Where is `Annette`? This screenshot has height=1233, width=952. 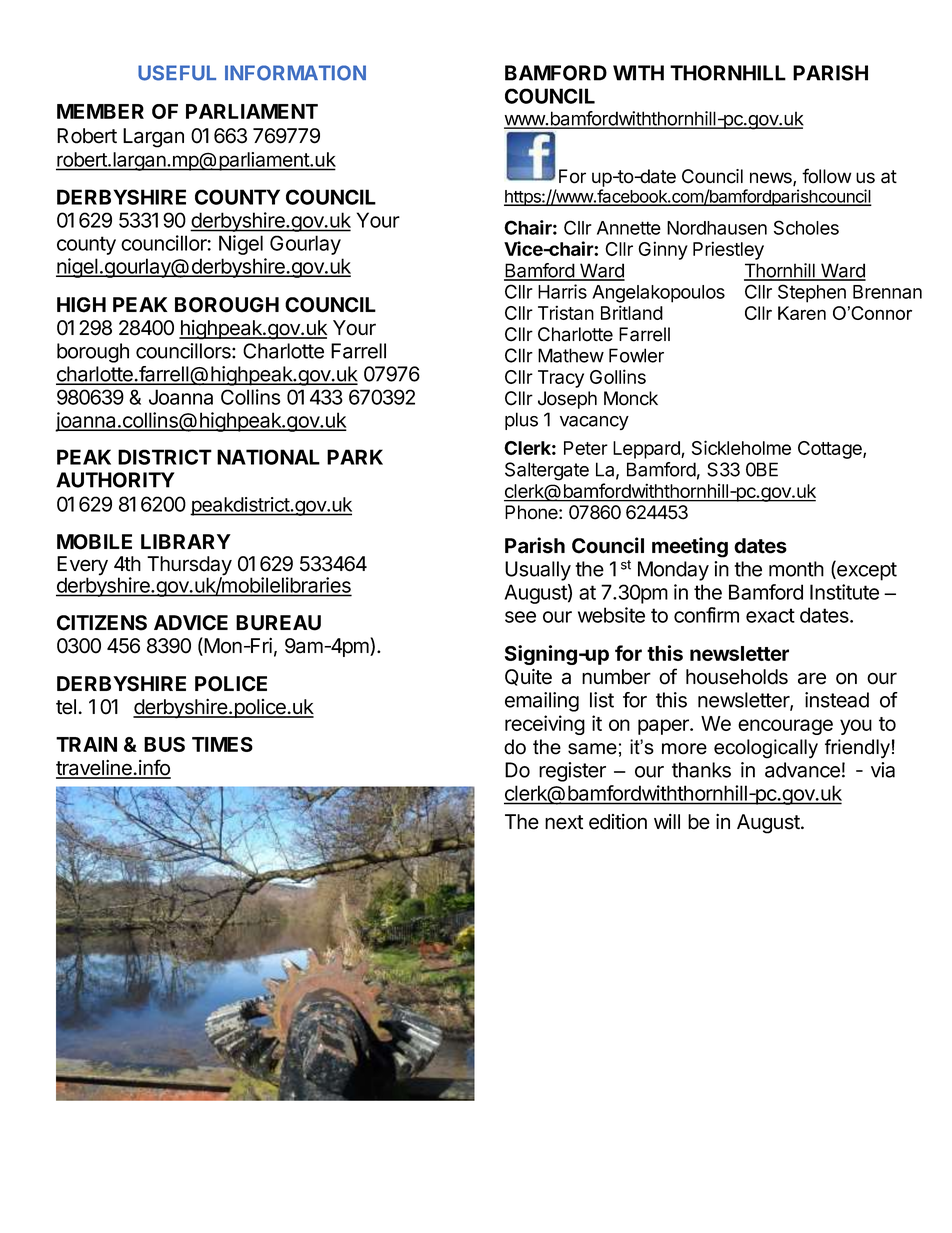
Annette is located at coordinates (629, 228).
